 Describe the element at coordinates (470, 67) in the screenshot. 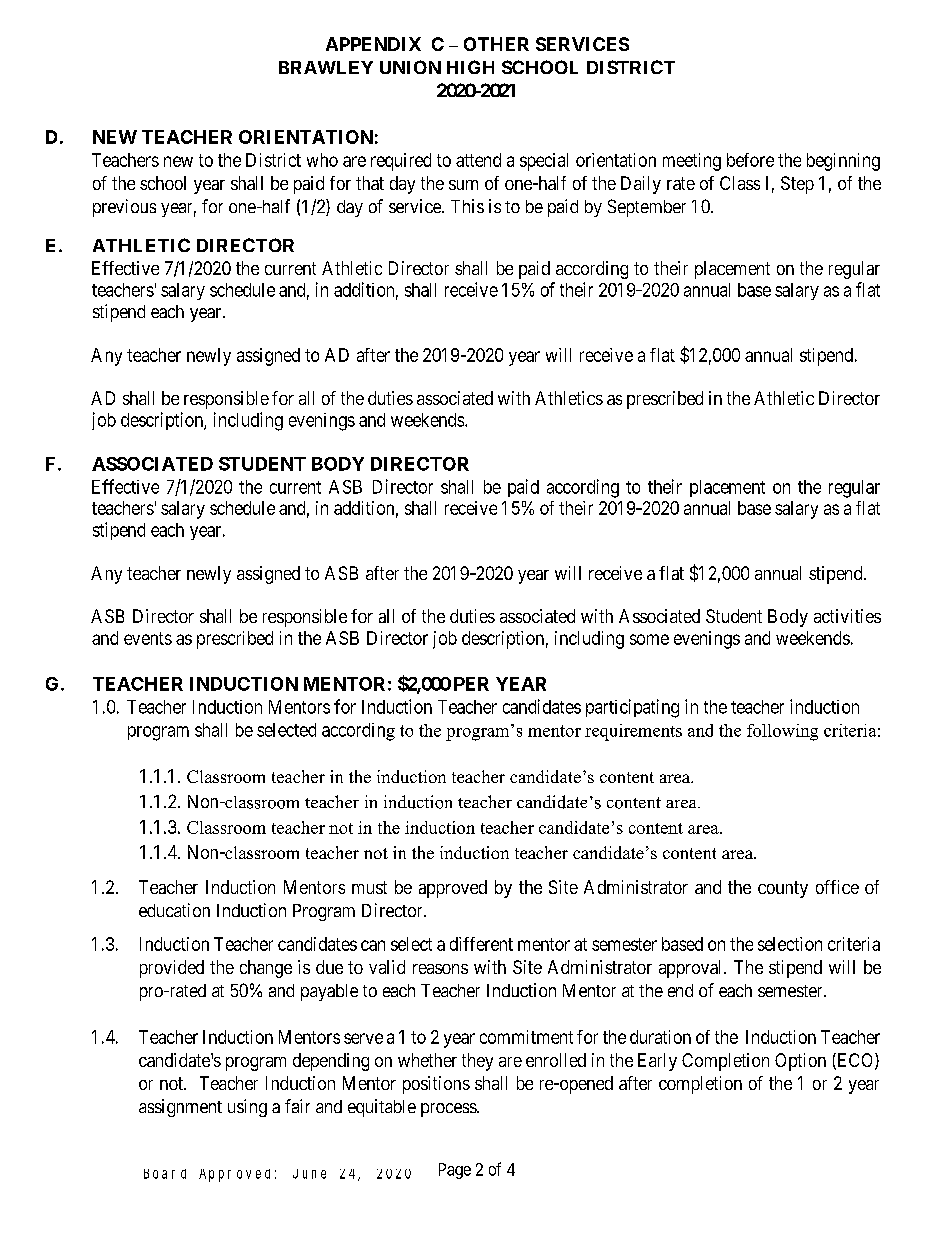

I see `HIGH` at that location.
